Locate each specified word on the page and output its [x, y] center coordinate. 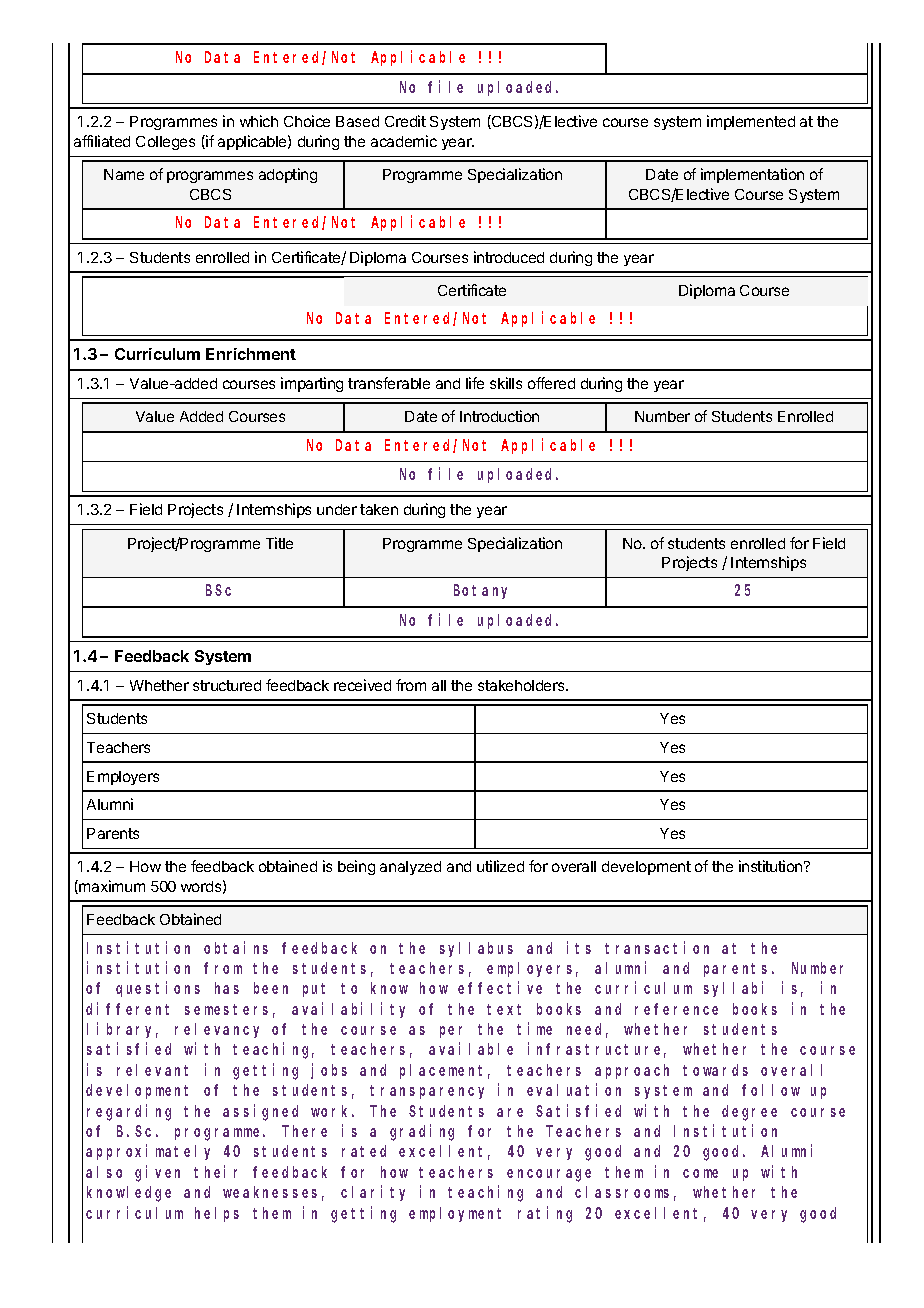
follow [771, 1090]
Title [279, 543]
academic [404, 141]
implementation [752, 175]
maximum [111, 887]
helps [217, 1214]
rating [545, 1214]
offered [551, 383]
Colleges [165, 143]
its [579, 947]
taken [379, 509]
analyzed [410, 868]
